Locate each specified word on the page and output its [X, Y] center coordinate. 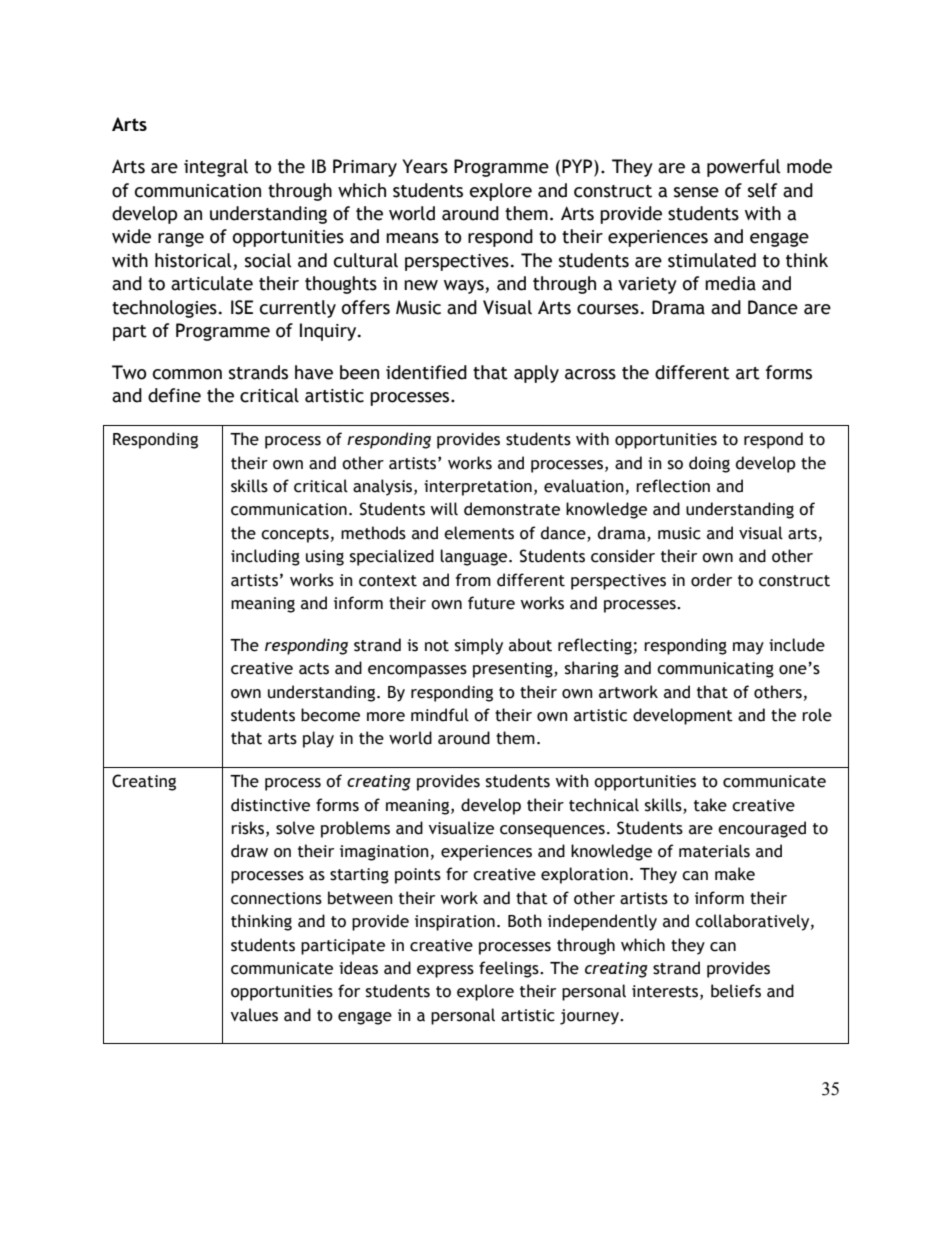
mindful [440, 715]
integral [216, 168]
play [318, 739]
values [254, 1015]
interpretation [478, 488]
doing [709, 464]
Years [425, 166]
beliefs [736, 991]
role [817, 715]
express [445, 971]
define [174, 395]
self [762, 190]
